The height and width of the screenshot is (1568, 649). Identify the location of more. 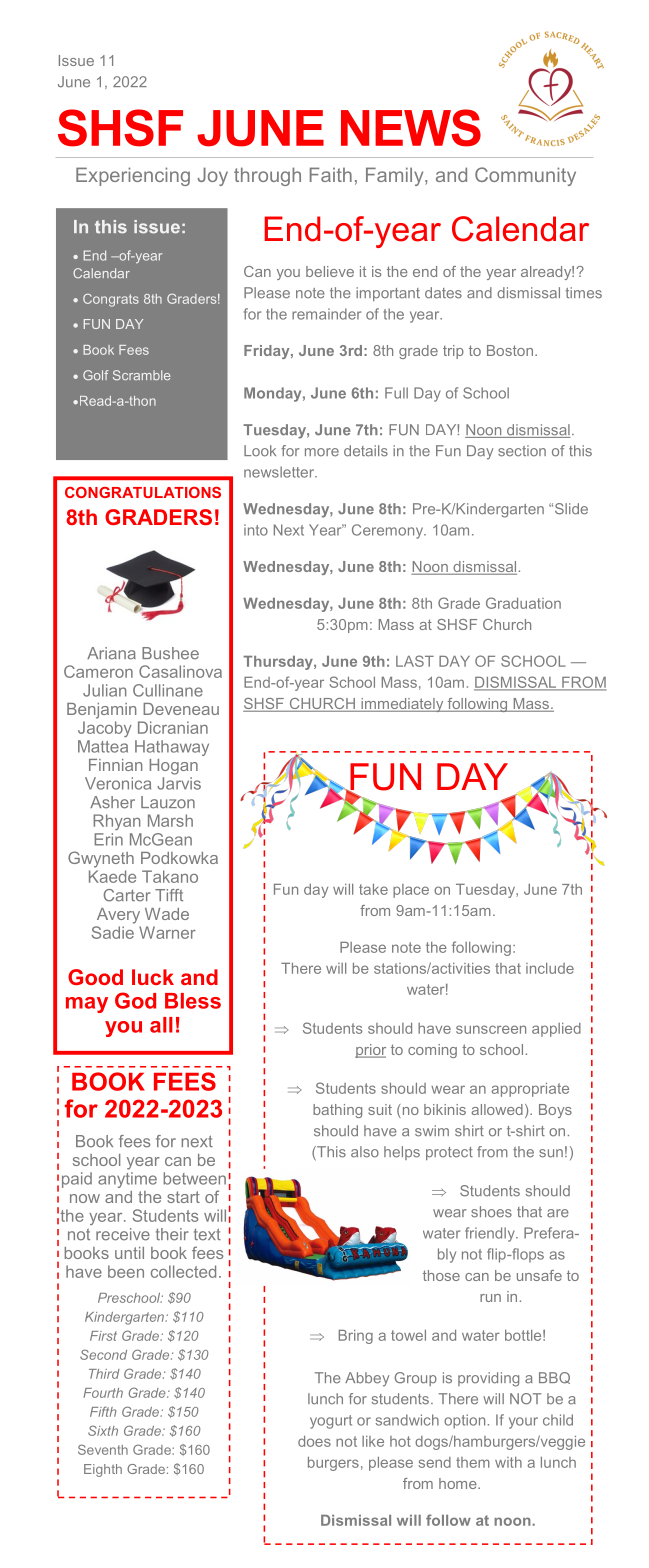
(322, 452).
